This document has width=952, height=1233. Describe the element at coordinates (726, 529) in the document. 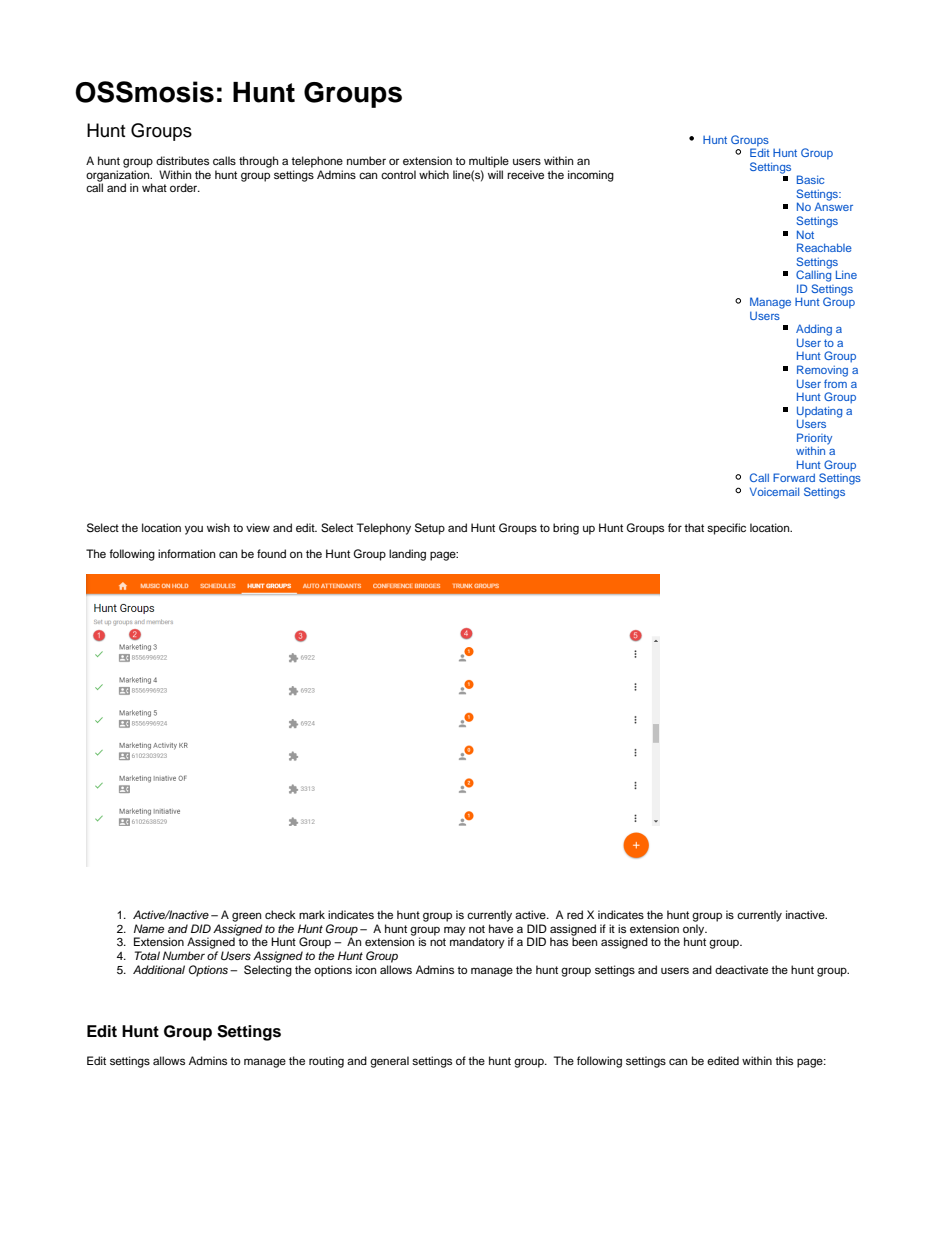

I see `specific` at that location.
